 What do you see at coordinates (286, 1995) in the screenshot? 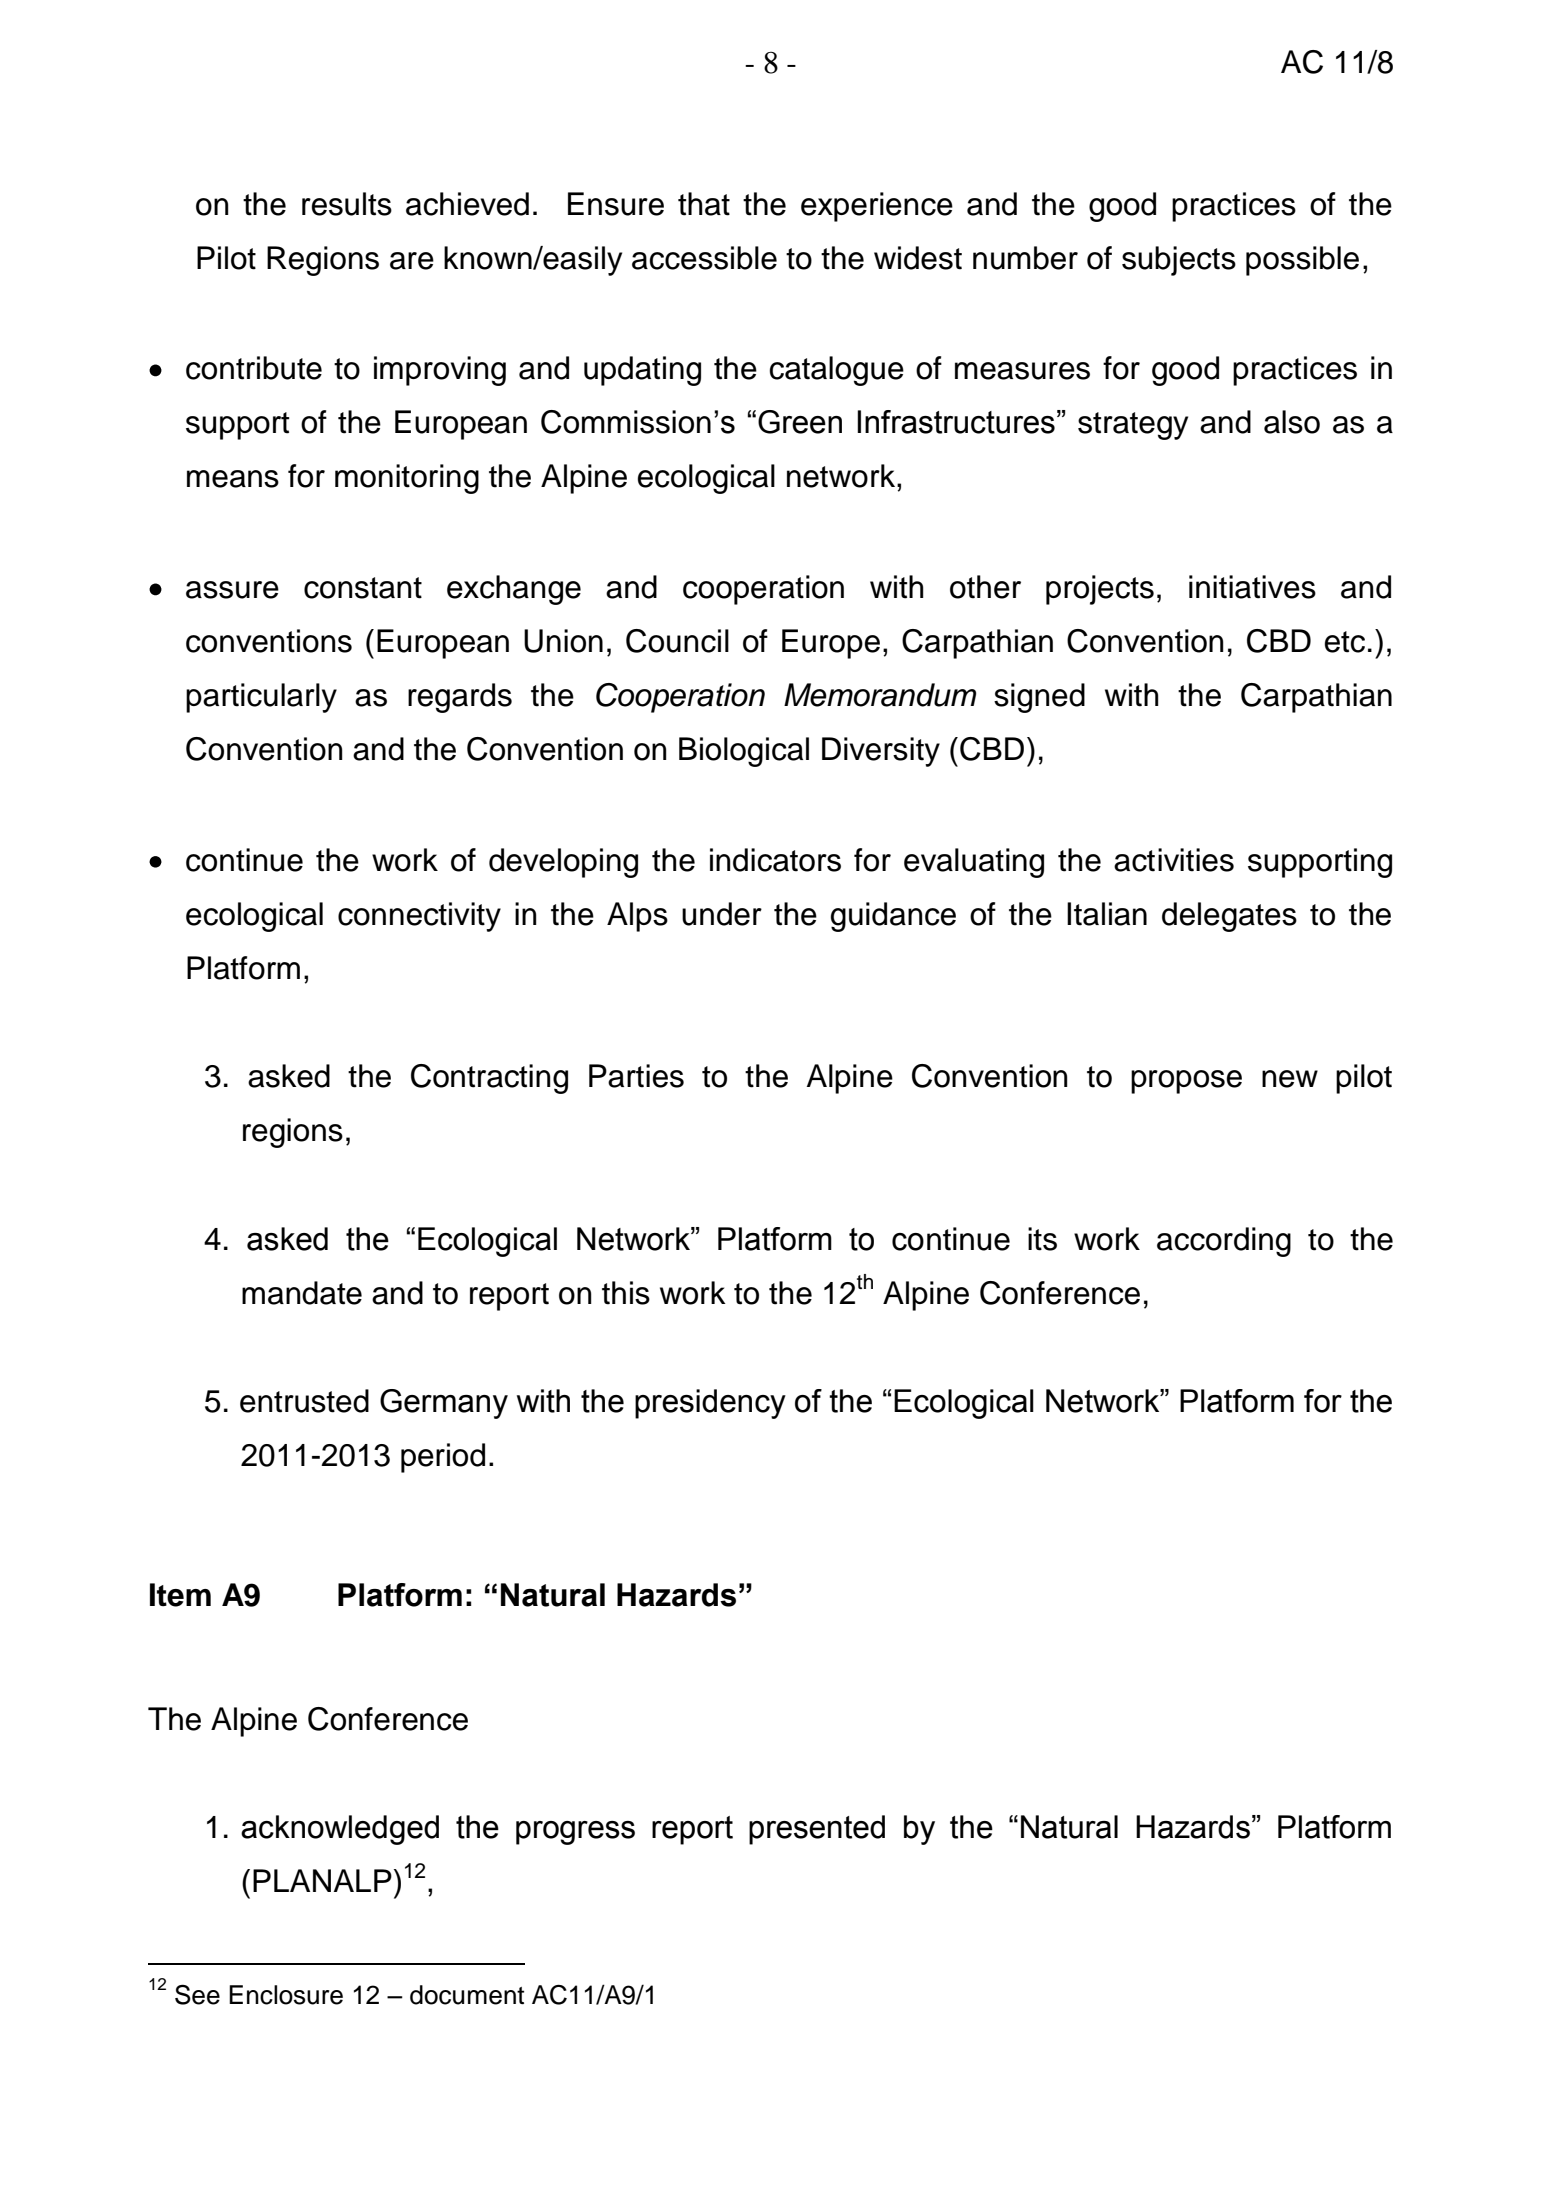
I see `Enclosure` at bounding box center [286, 1995].
